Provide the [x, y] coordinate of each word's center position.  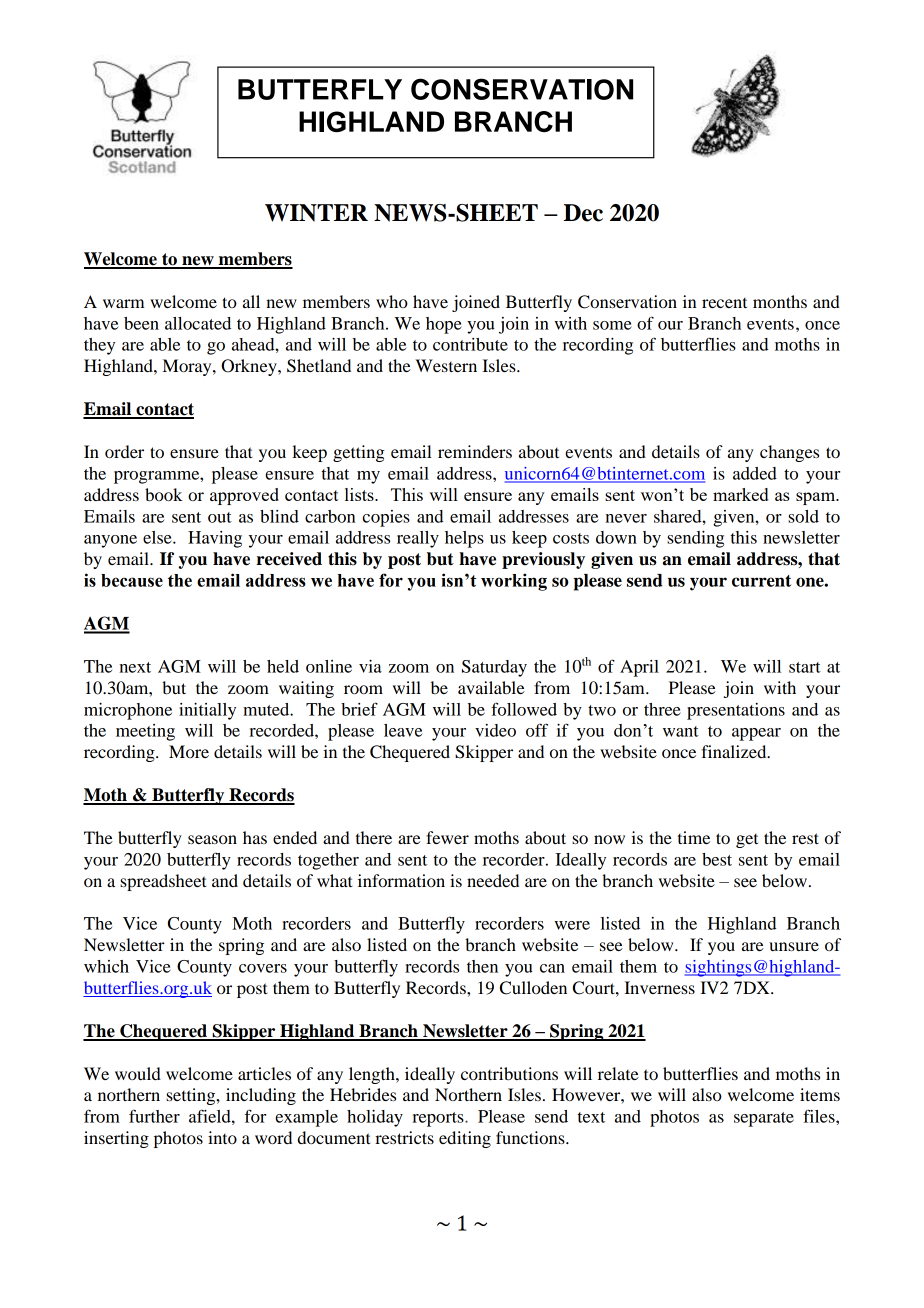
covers [263, 968]
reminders [475, 451]
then [482, 966]
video [495, 730]
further [154, 1116]
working [514, 582]
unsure [794, 946]
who [392, 301]
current [761, 581]
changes [789, 453]
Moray [188, 367]
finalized [735, 751]
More [189, 751]
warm [124, 303]
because [132, 580]
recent [724, 303]
